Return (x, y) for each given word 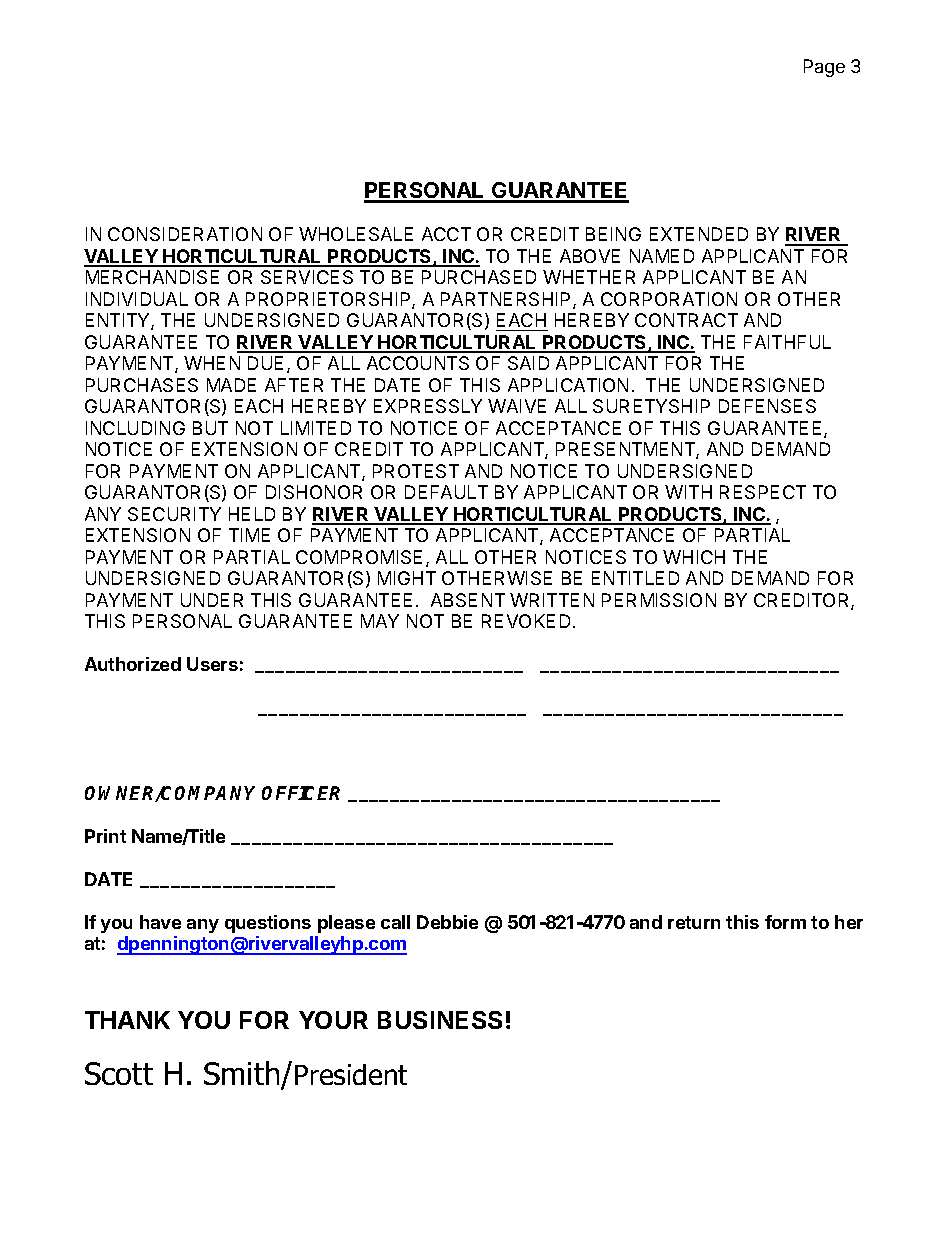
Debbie (447, 922)
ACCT (446, 234)
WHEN (212, 363)
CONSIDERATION (185, 234)
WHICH (694, 557)
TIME (249, 535)
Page (824, 68)
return (694, 922)
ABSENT (468, 600)
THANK (127, 1020)
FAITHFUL (787, 342)
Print (105, 836)
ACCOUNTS (418, 363)
